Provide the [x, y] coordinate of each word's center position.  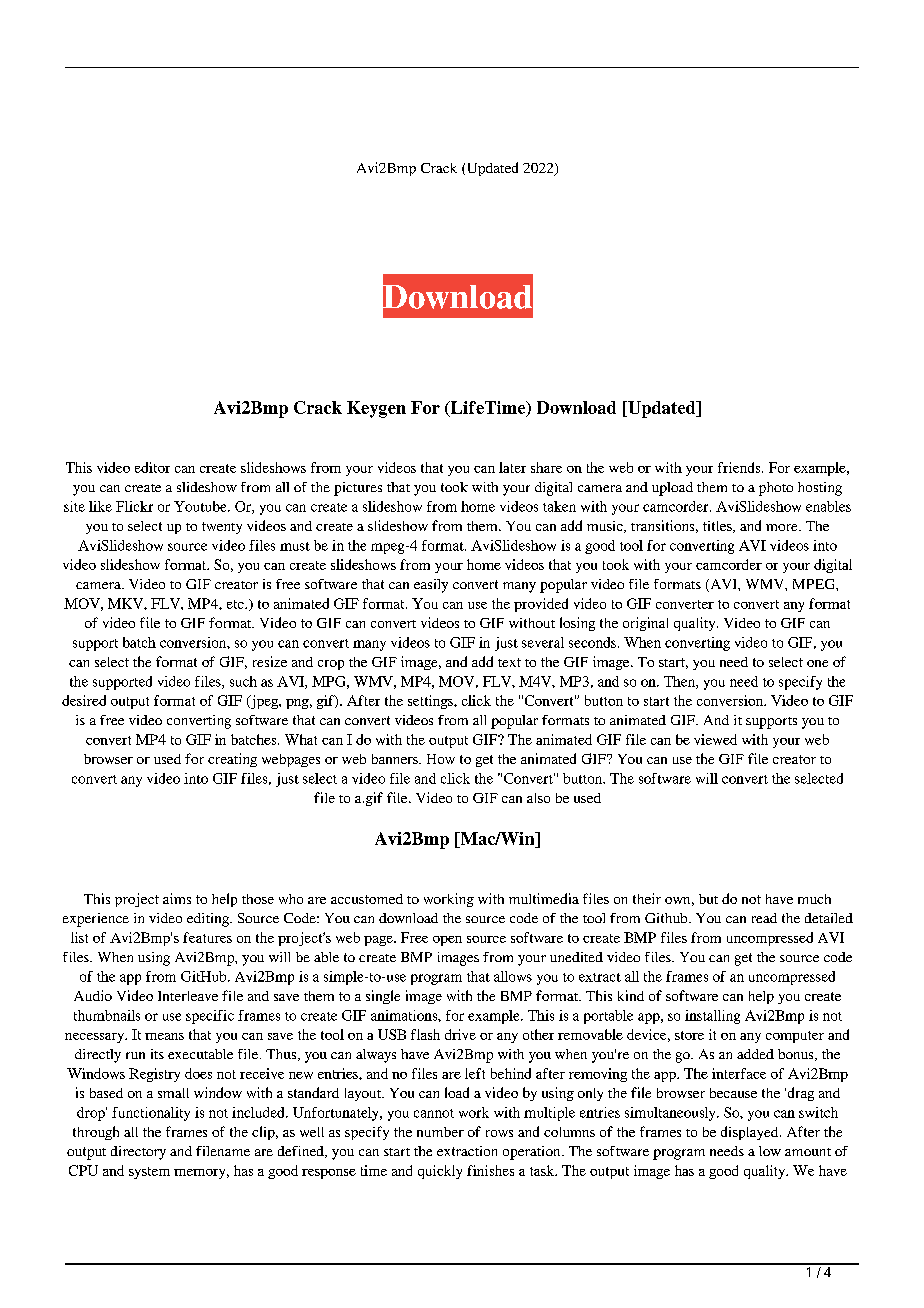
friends [740, 467]
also [538, 798]
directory [138, 1153]
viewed [715, 739]
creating [232, 760]
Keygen [376, 409]
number [440, 1132]
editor [152, 467]
